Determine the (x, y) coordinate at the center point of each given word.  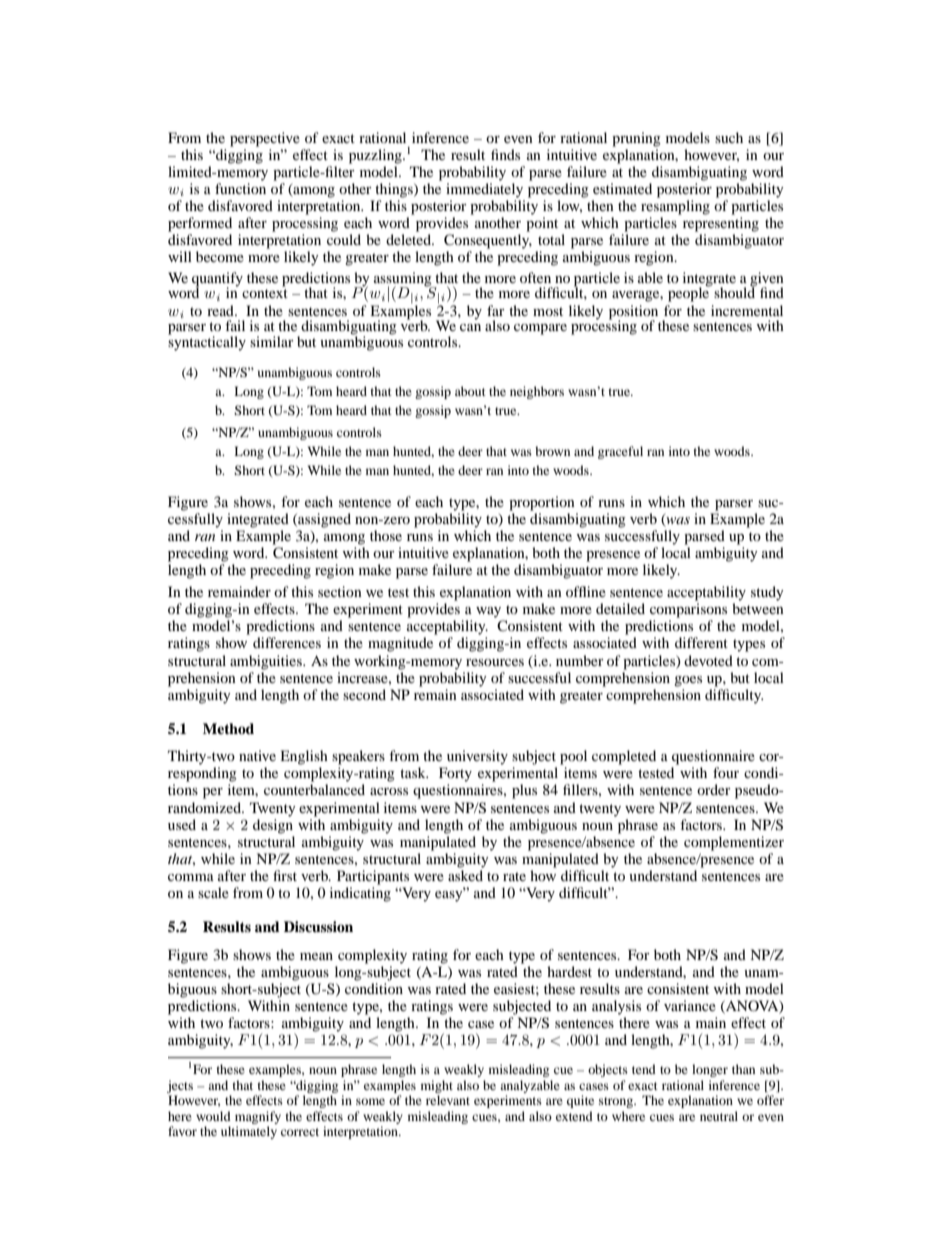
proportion (542, 503)
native (257, 755)
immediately (484, 190)
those (386, 535)
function (240, 188)
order (714, 789)
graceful (620, 452)
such (729, 137)
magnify (258, 1117)
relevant (448, 1100)
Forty (455, 774)
